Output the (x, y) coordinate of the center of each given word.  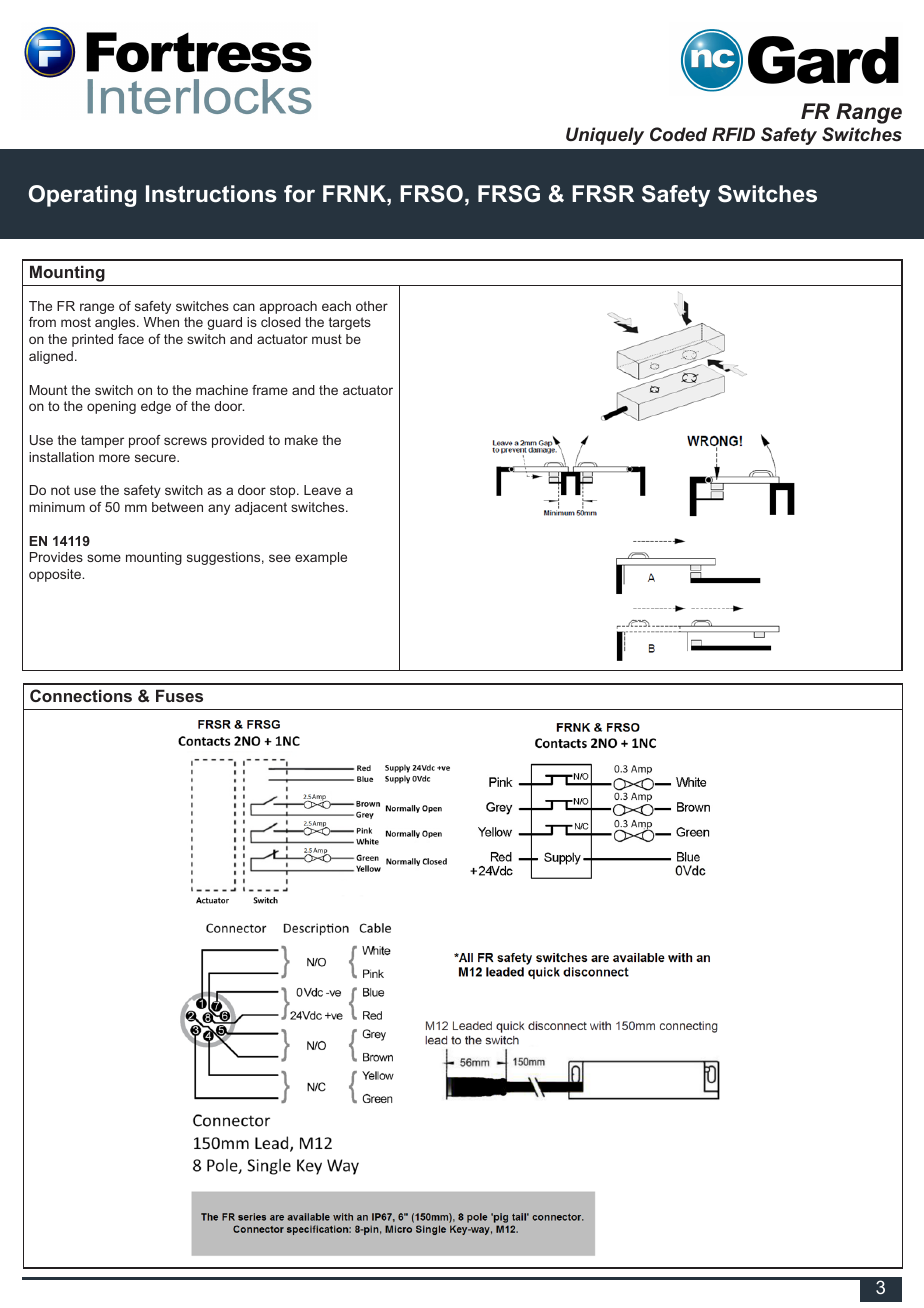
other (372, 306)
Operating (82, 196)
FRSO (431, 194)
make (301, 440)
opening (111, 407)
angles (116, 323)
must (327, 339)
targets (350, 323)
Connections (81, 695)
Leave (322, 490)
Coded (678, 134)
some (104, 558)
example (321, 558)
